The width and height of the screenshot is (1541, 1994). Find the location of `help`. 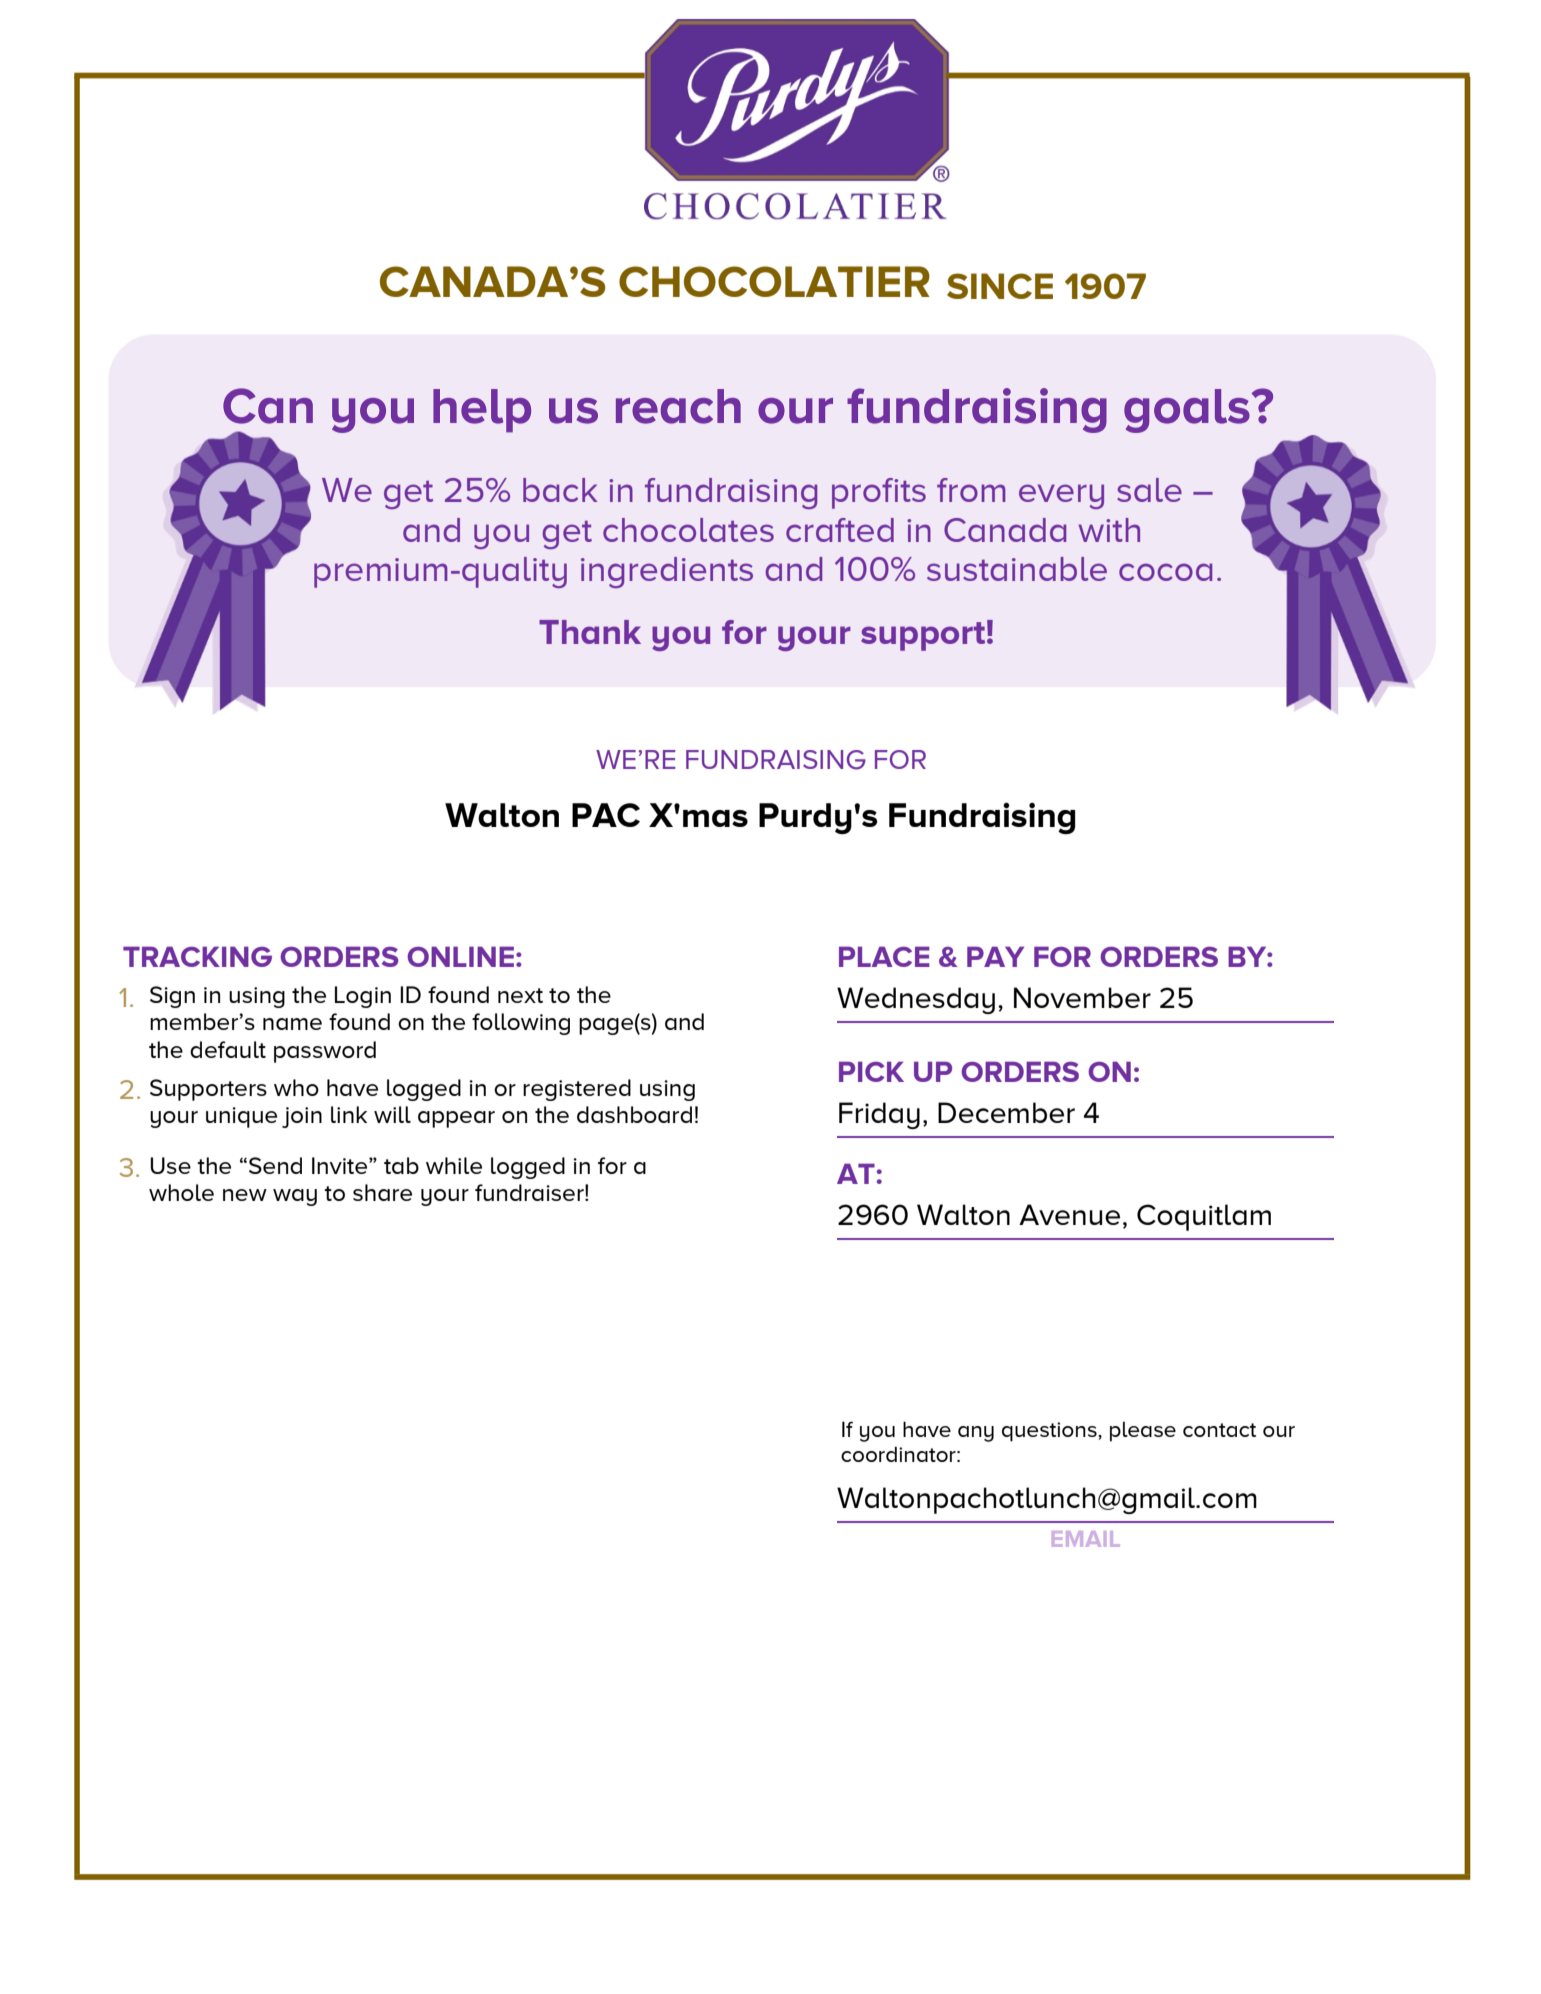

help is located at coordinates (482, 411).
